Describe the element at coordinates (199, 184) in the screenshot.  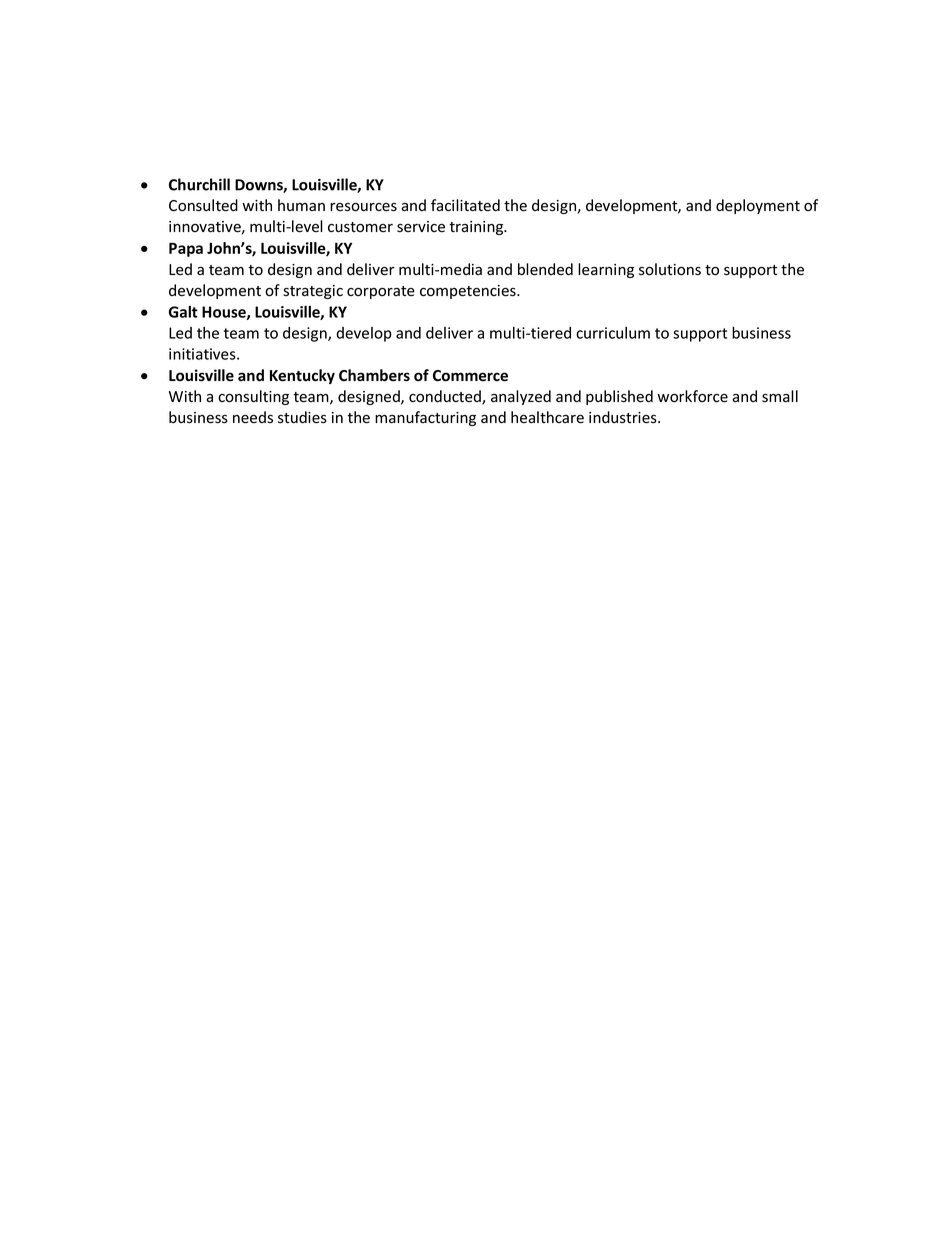
I see `Churchill` at that location.
